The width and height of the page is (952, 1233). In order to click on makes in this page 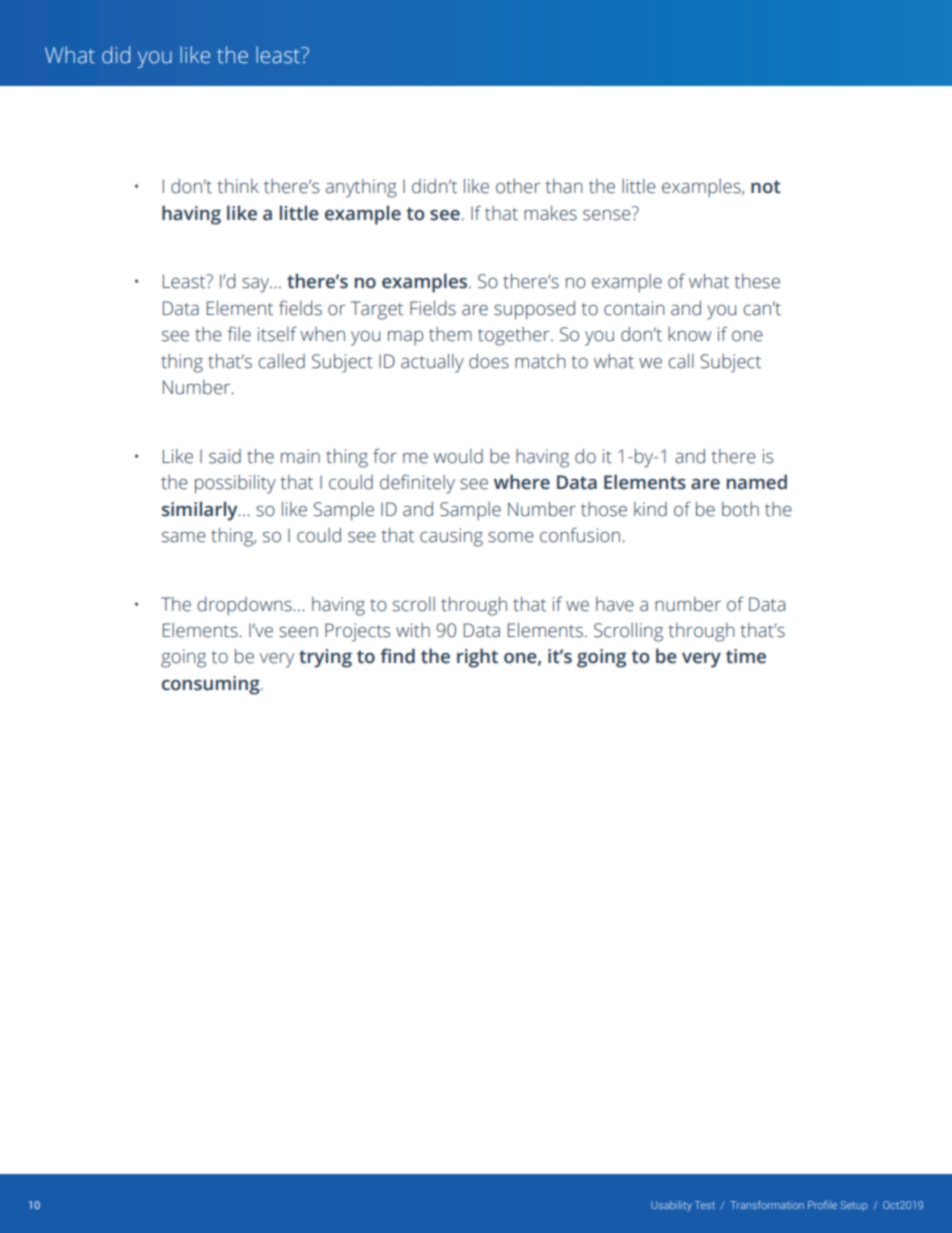, I will do `click(550, 213)`.
